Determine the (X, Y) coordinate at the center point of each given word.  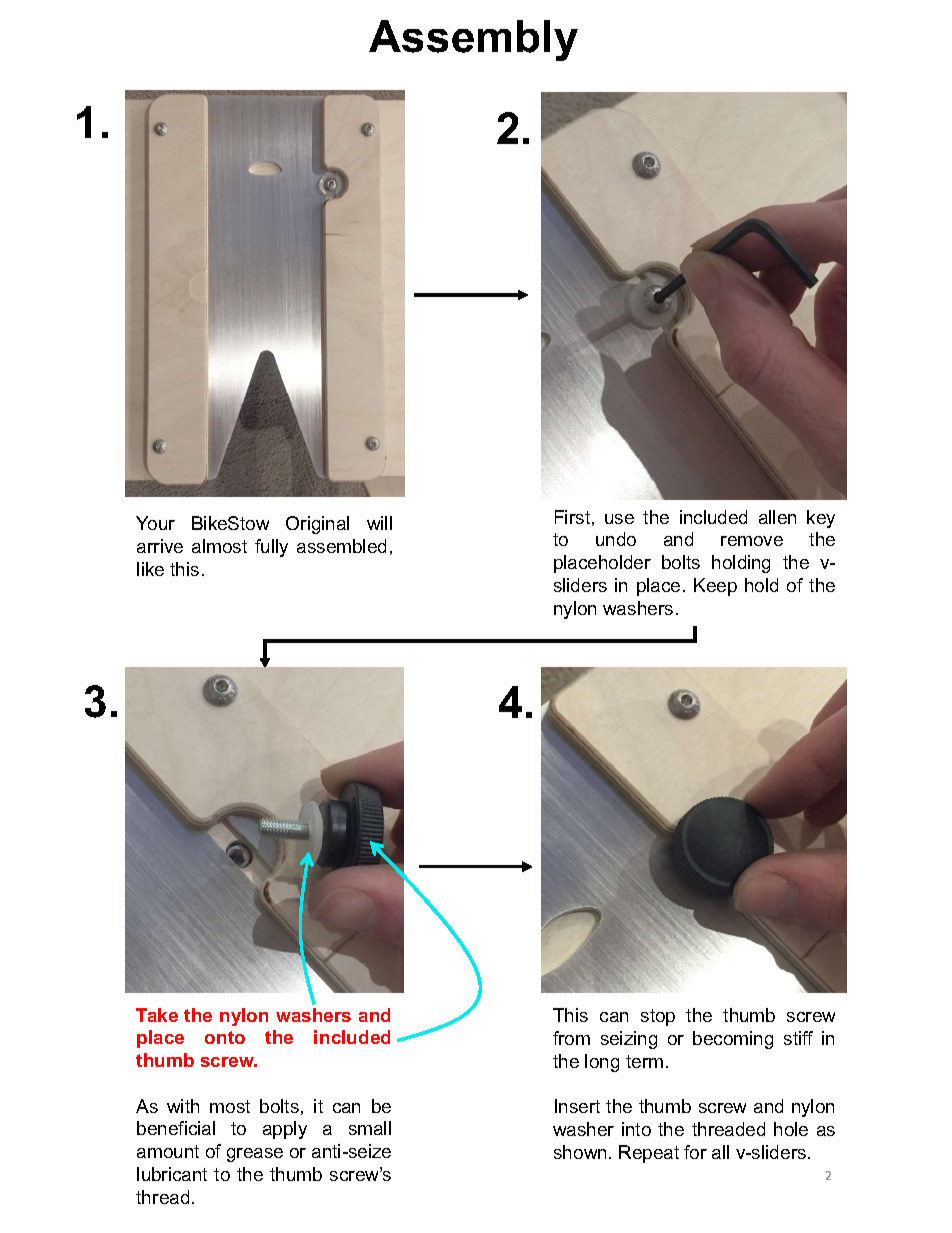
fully (271, 548)
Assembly (473, 40)
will (379, 523)
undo (616, 539)
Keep (715, 587)
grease (255, 1155)
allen (777, 517)
